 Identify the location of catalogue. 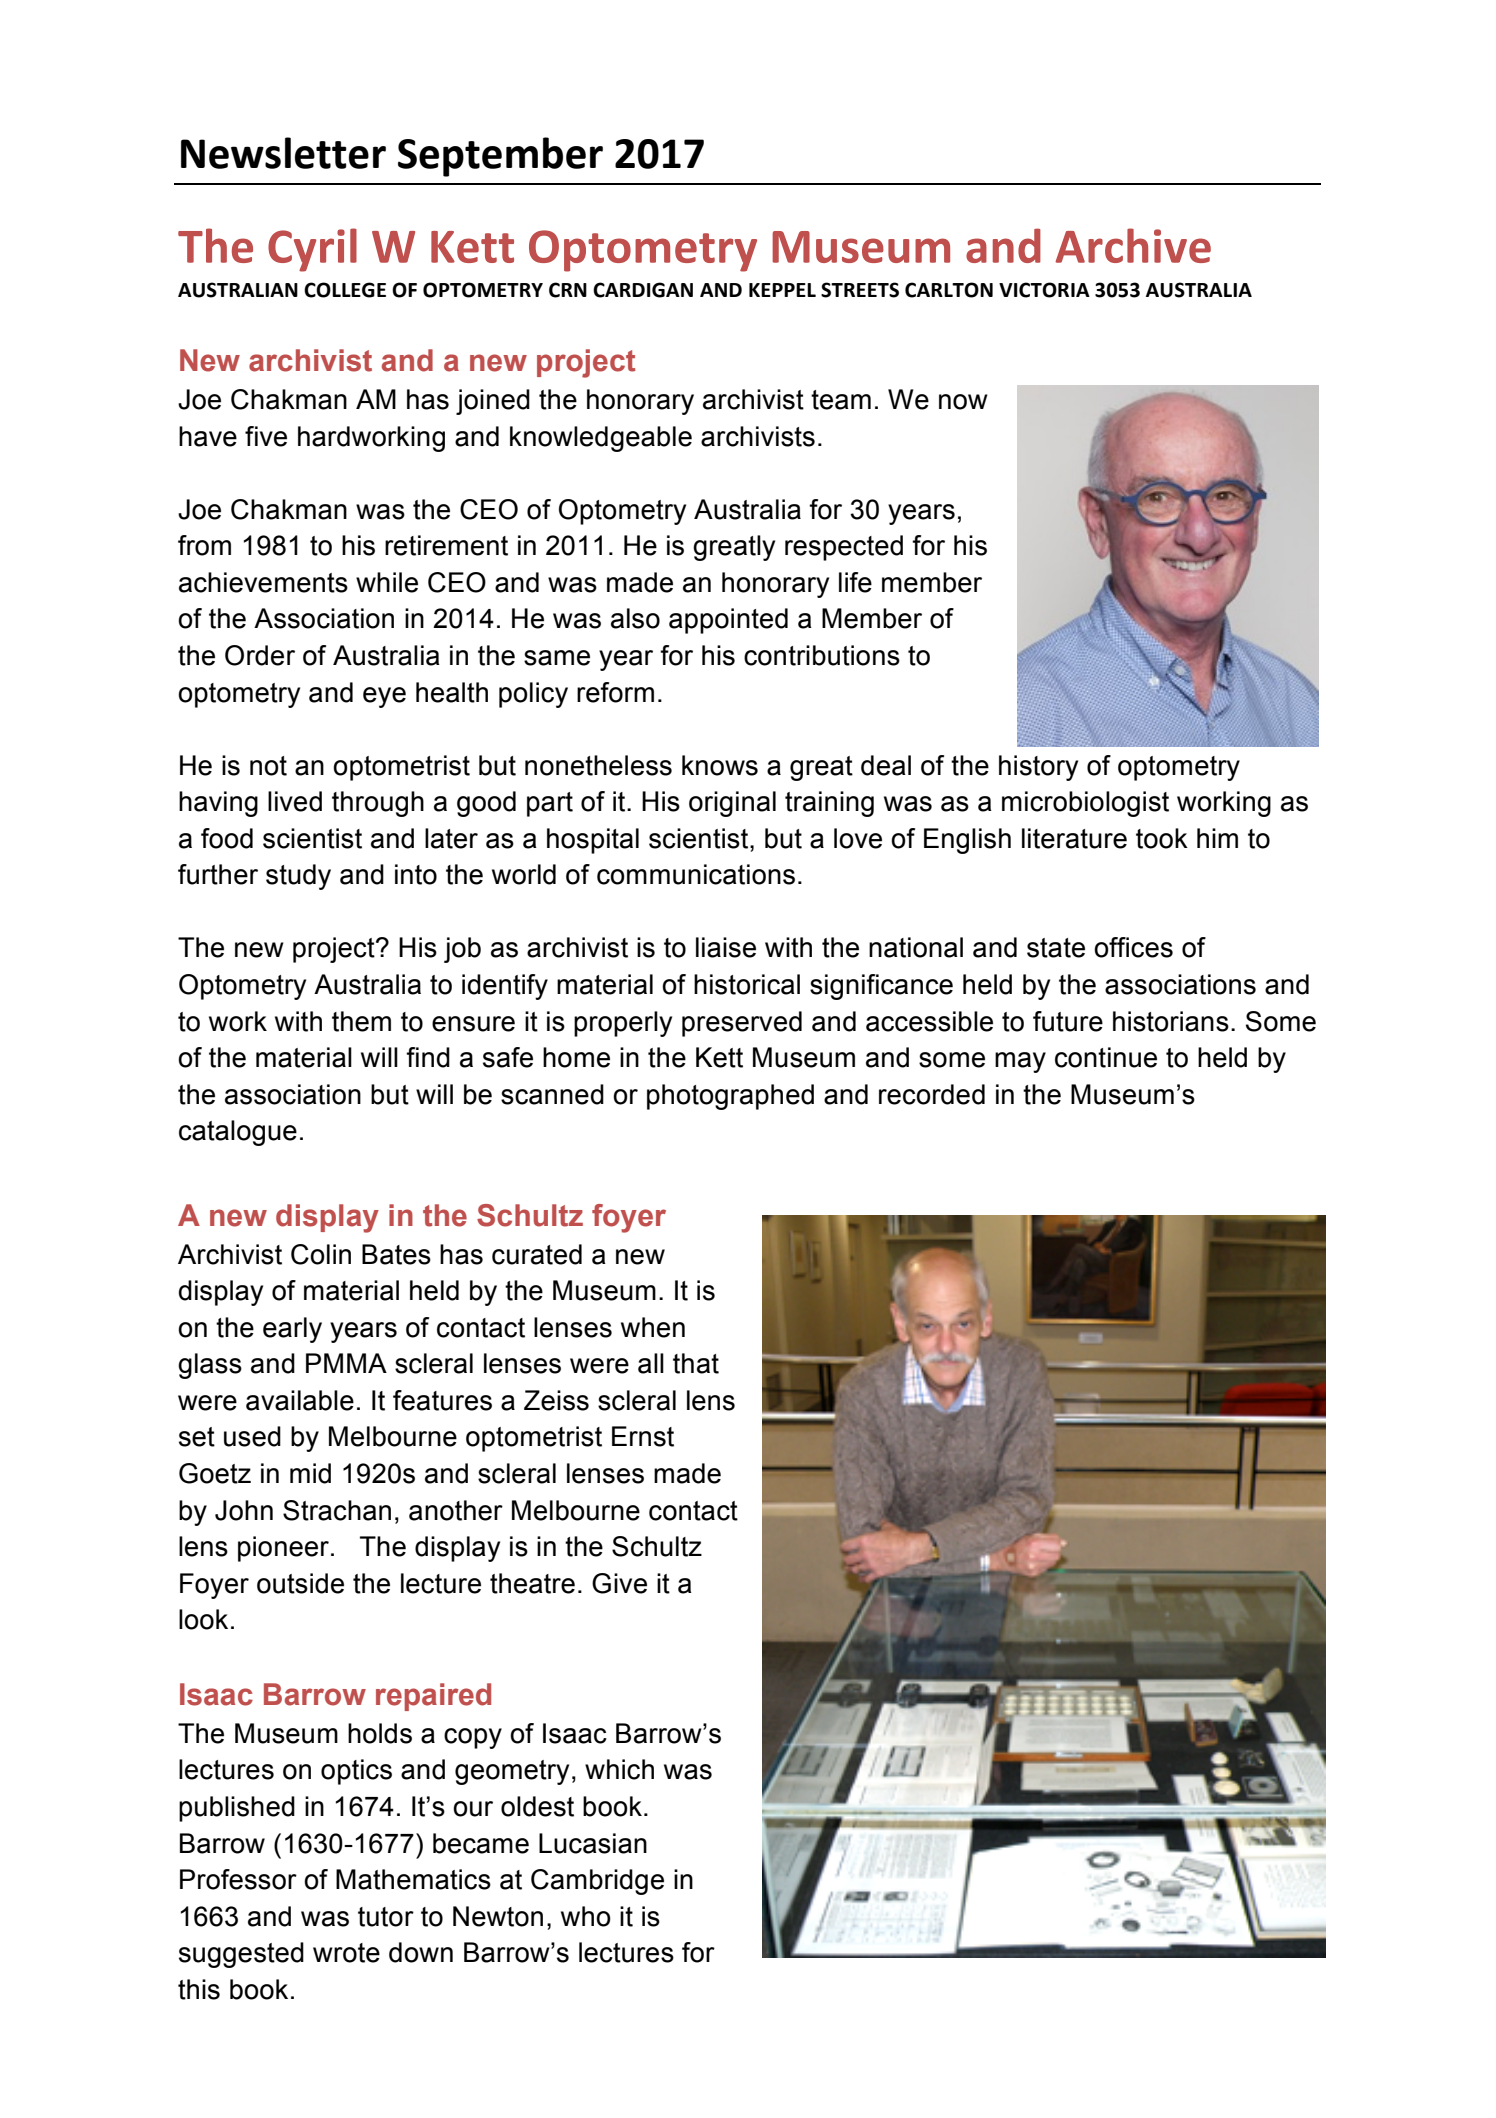
(238, 1133).
